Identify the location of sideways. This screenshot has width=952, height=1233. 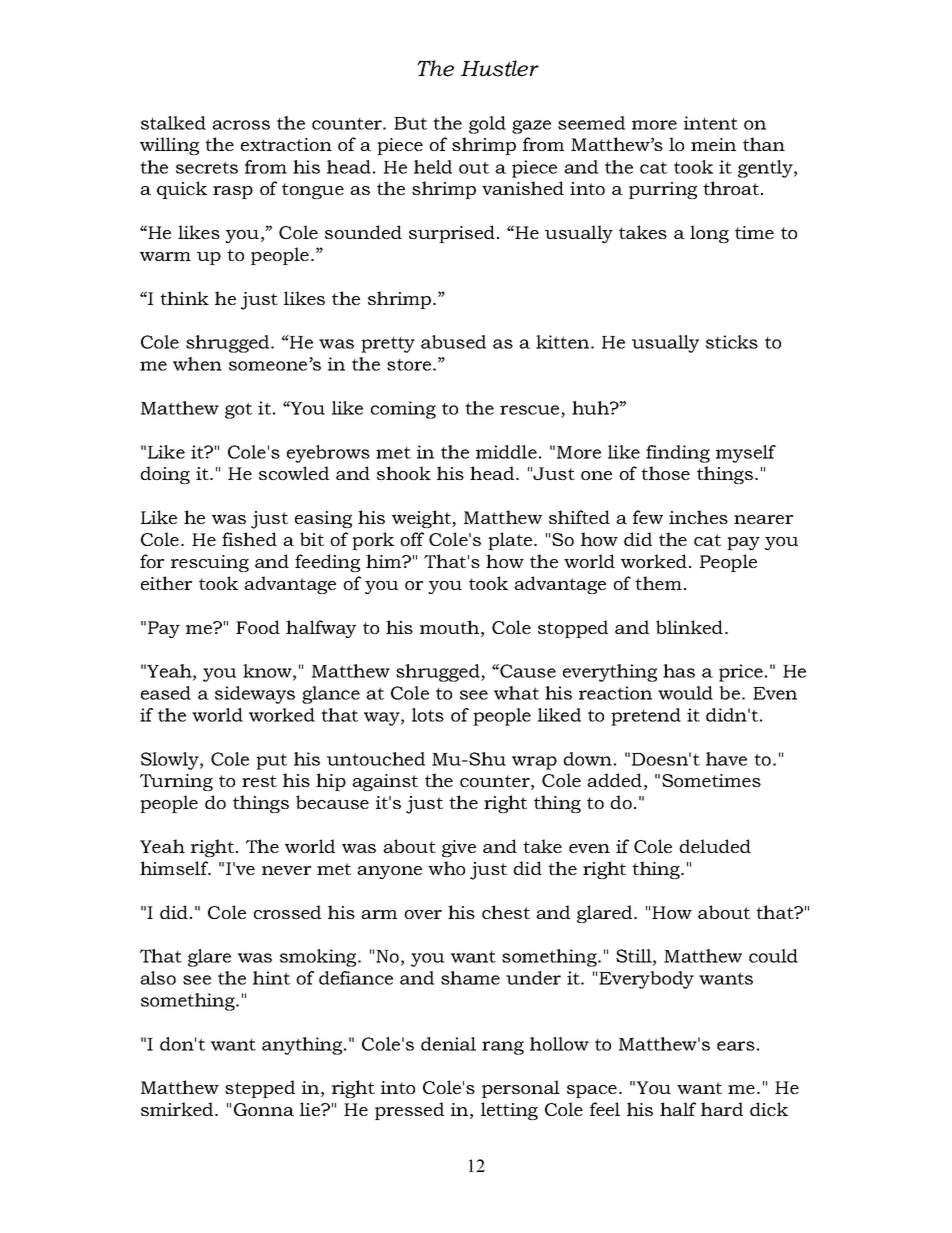
(255, 695).
